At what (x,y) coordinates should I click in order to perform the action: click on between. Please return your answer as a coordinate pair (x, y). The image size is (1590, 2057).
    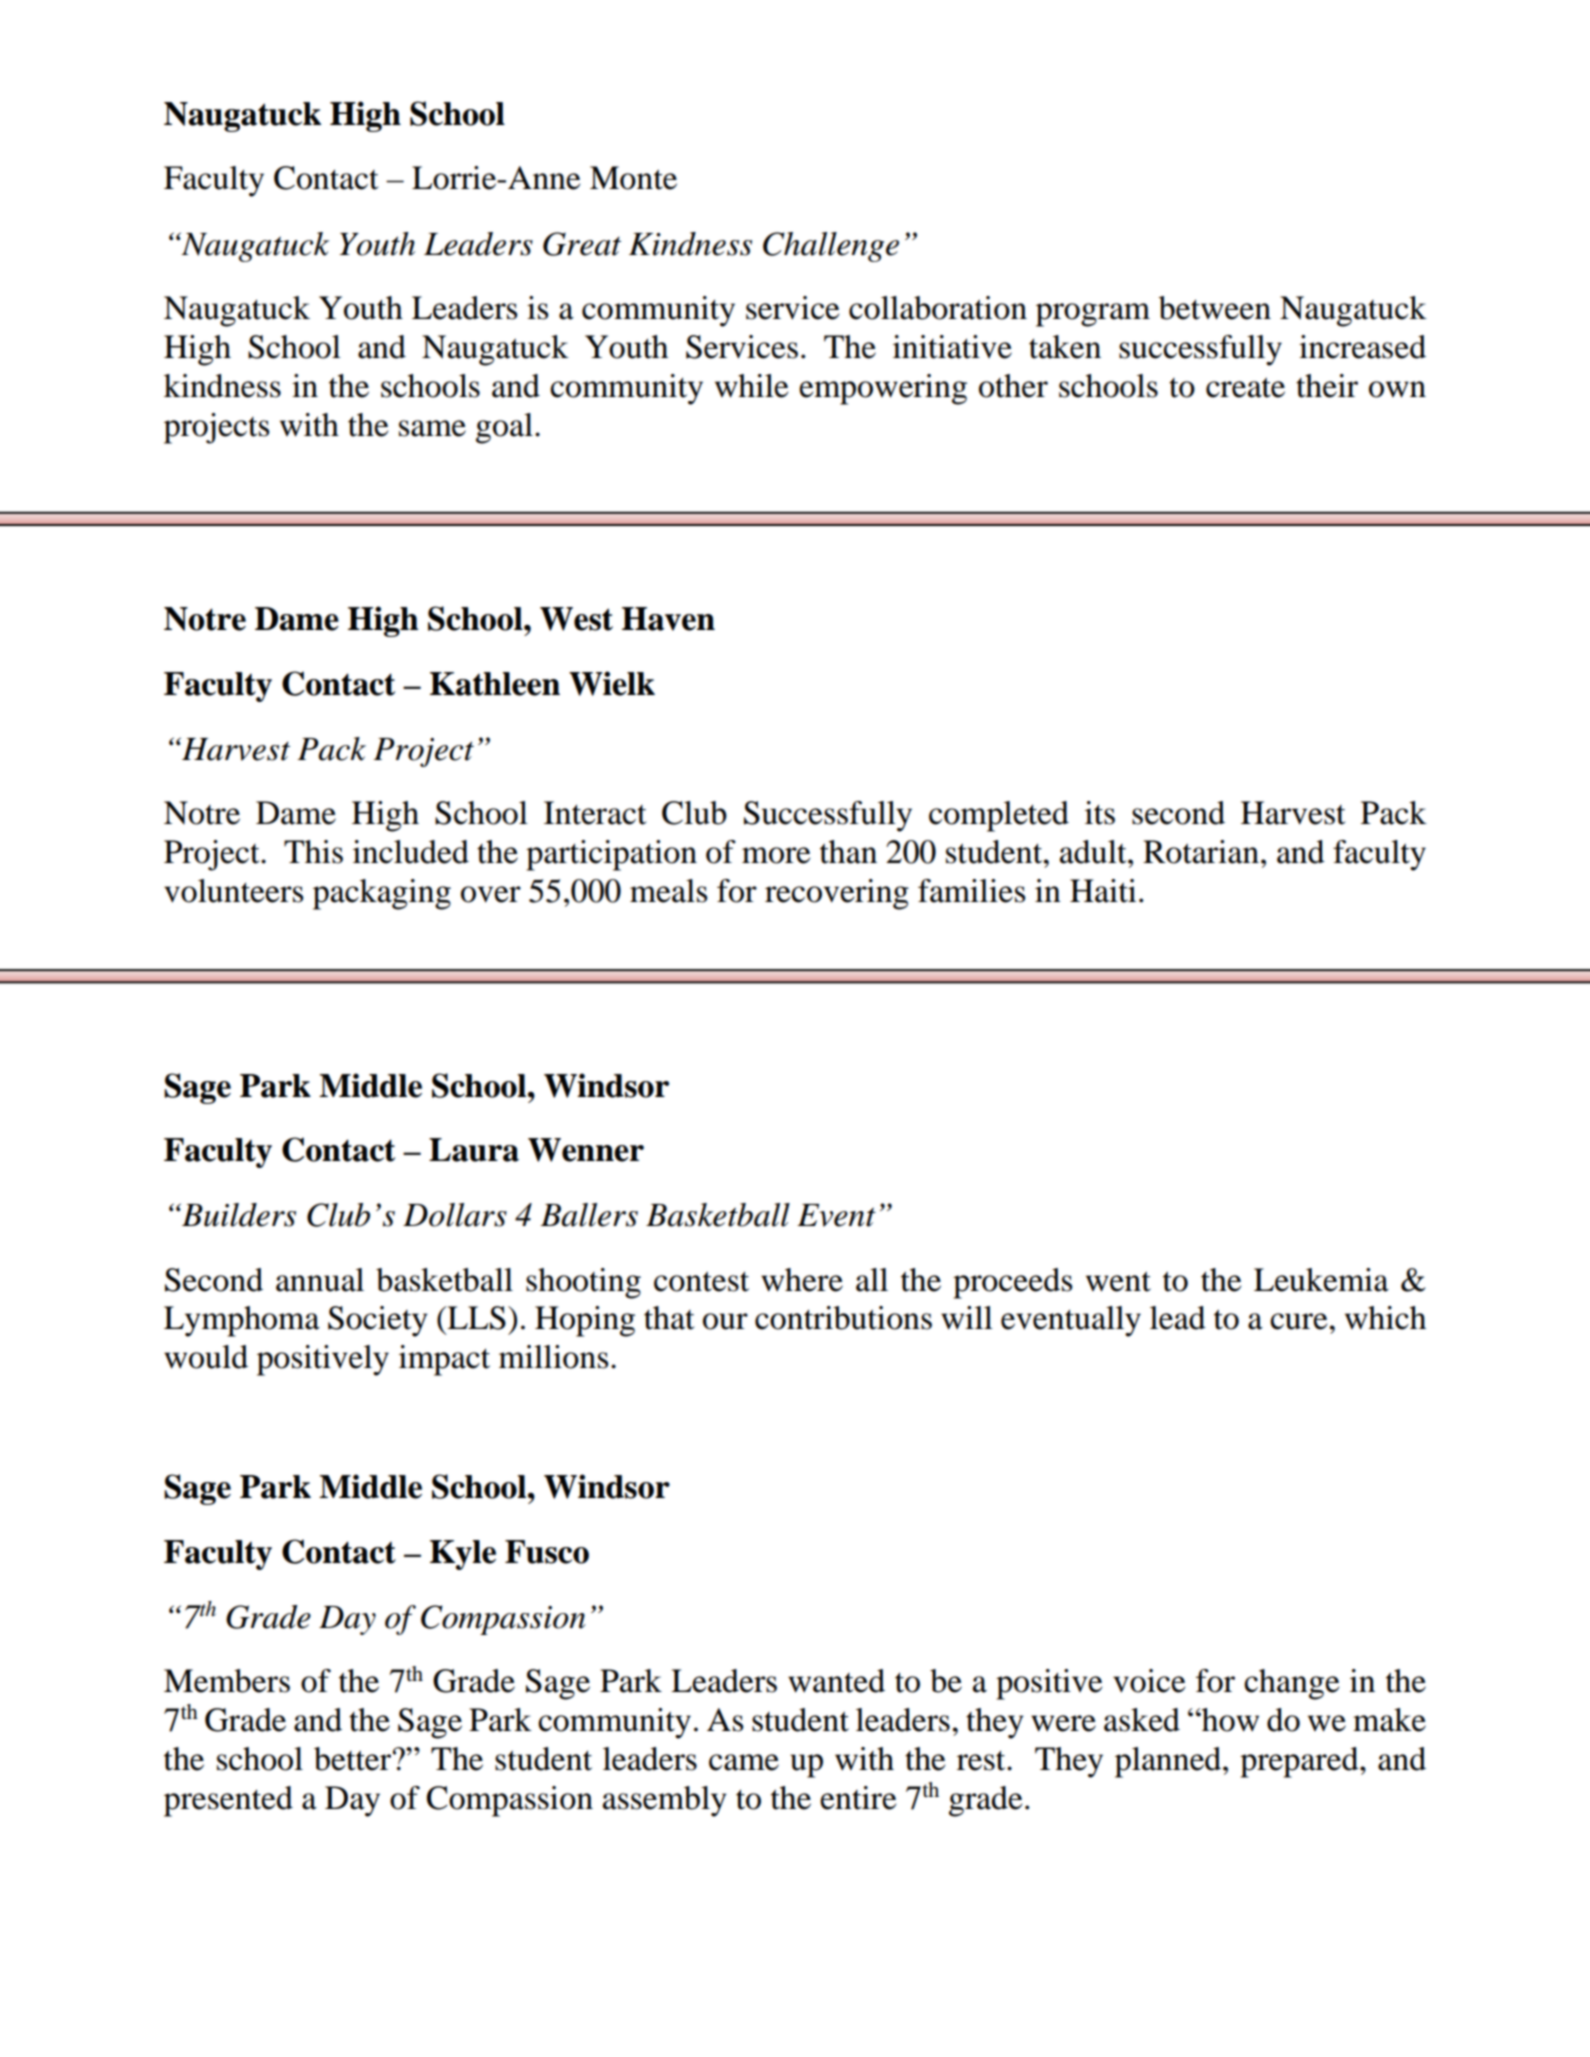
    Looking at the image, I should click on (1214, 308).
